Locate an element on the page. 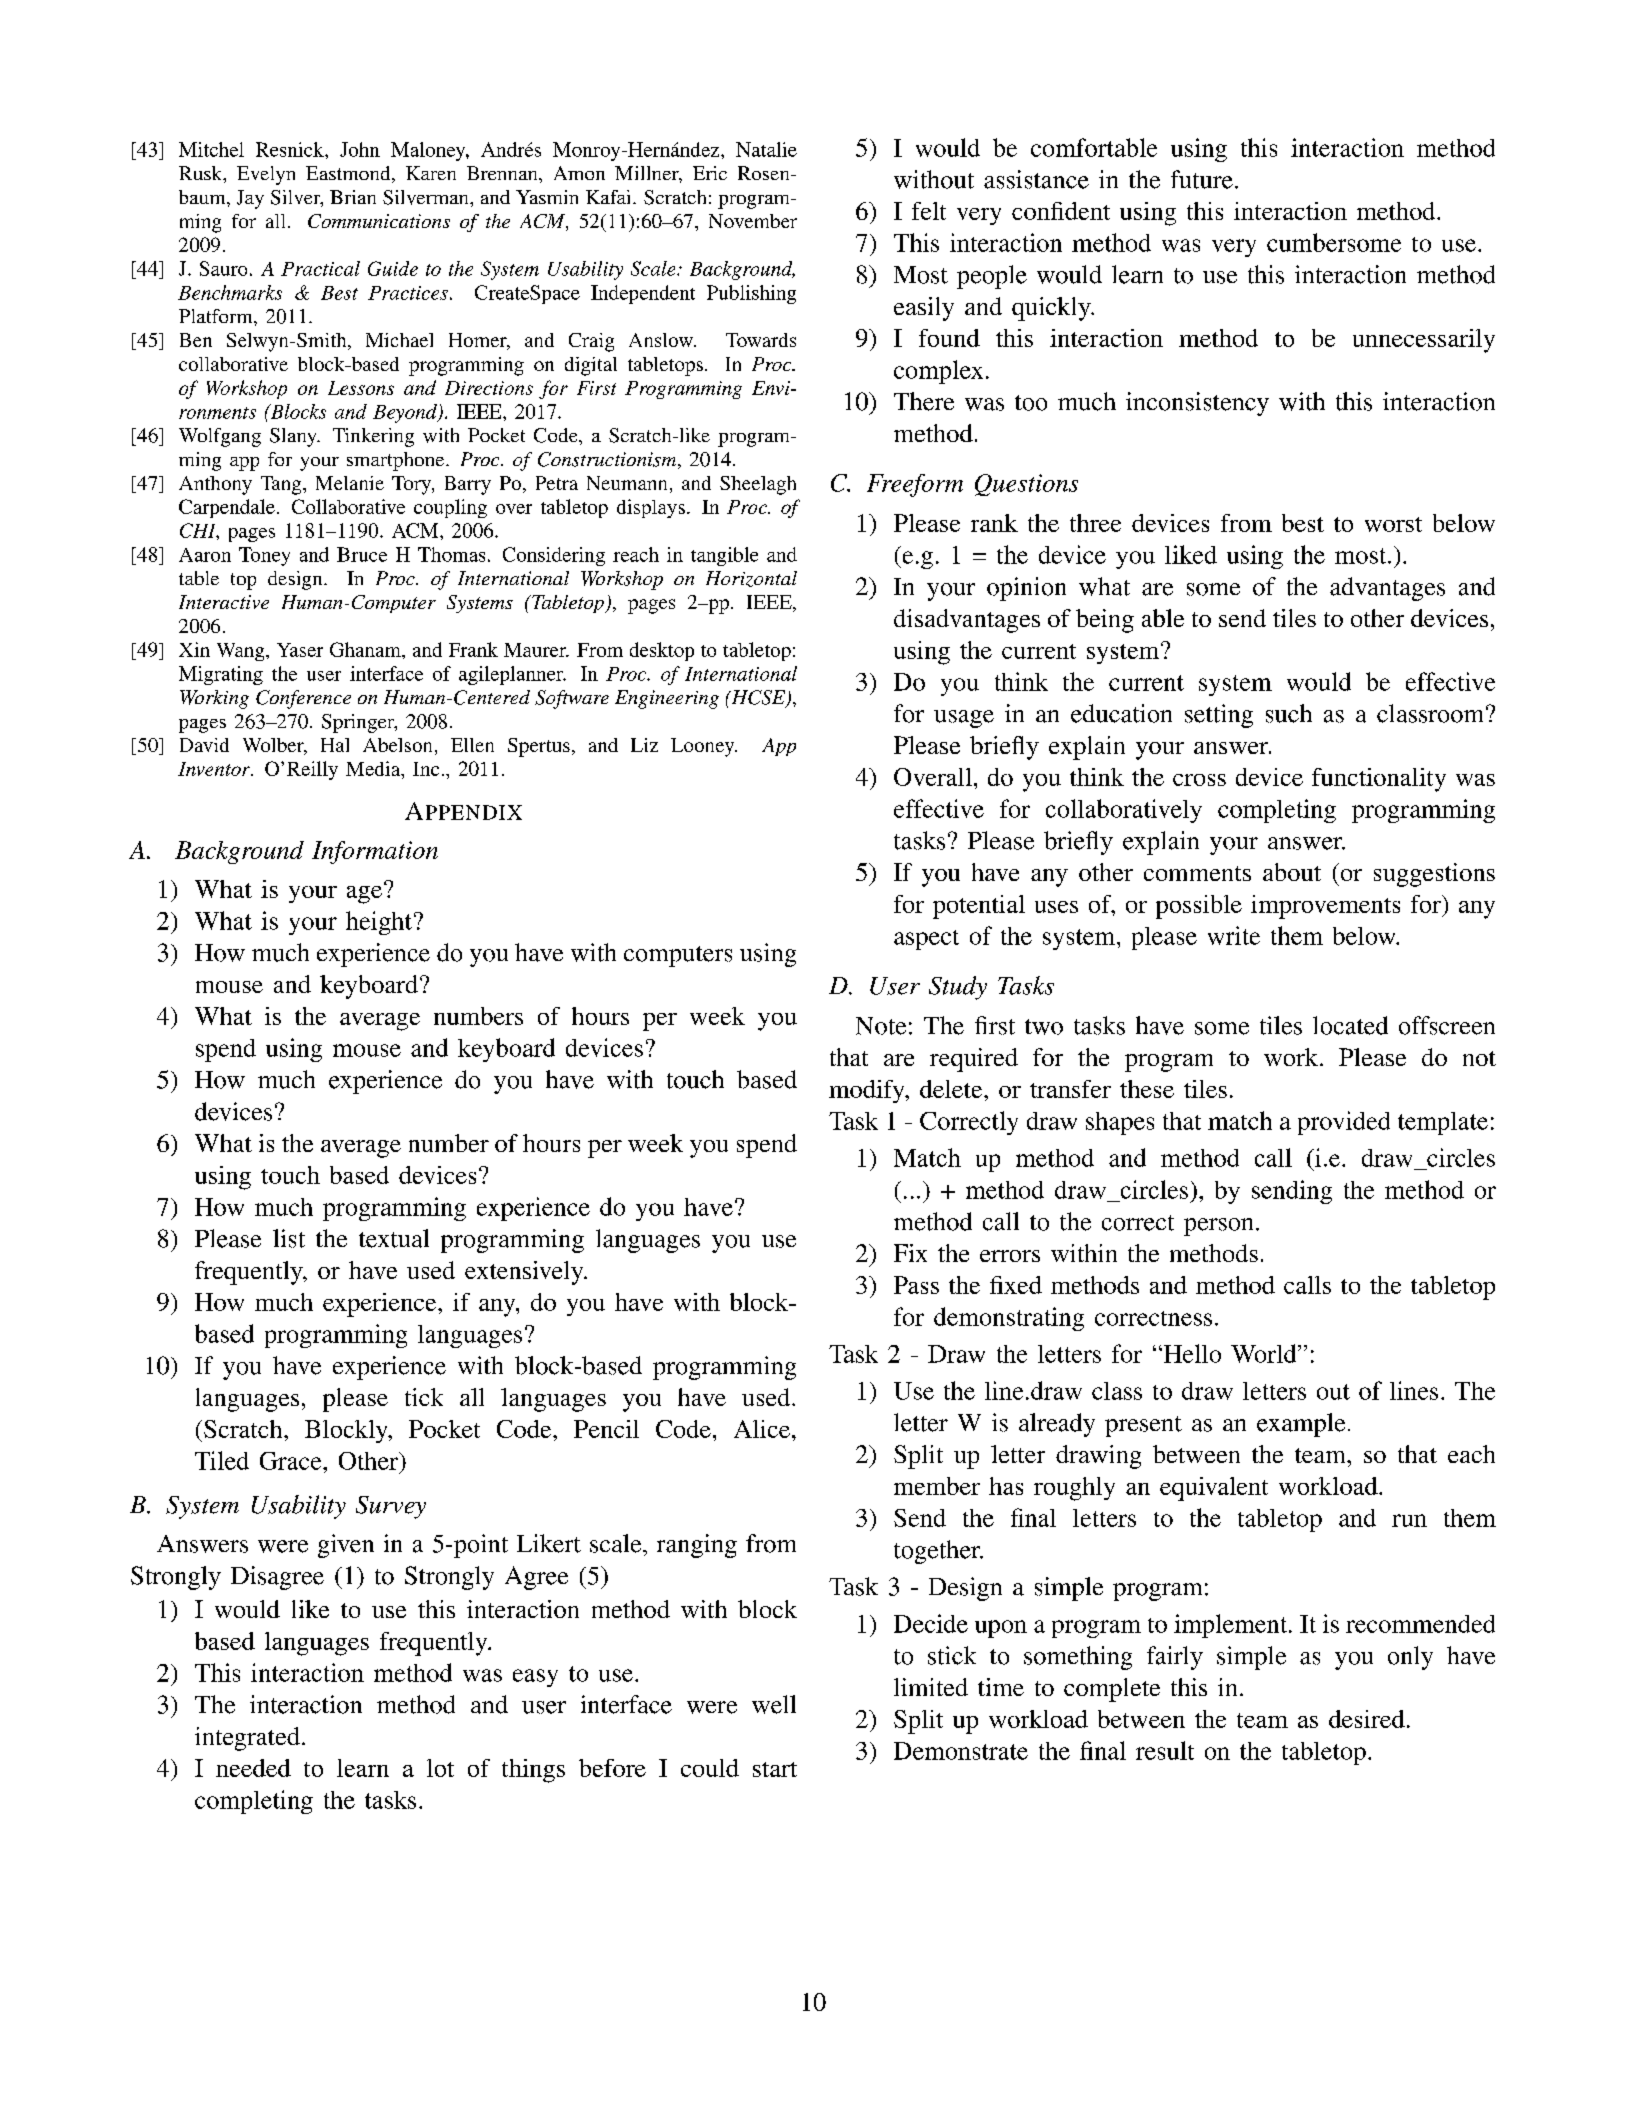  such is located at coordinates (1289, 713).
